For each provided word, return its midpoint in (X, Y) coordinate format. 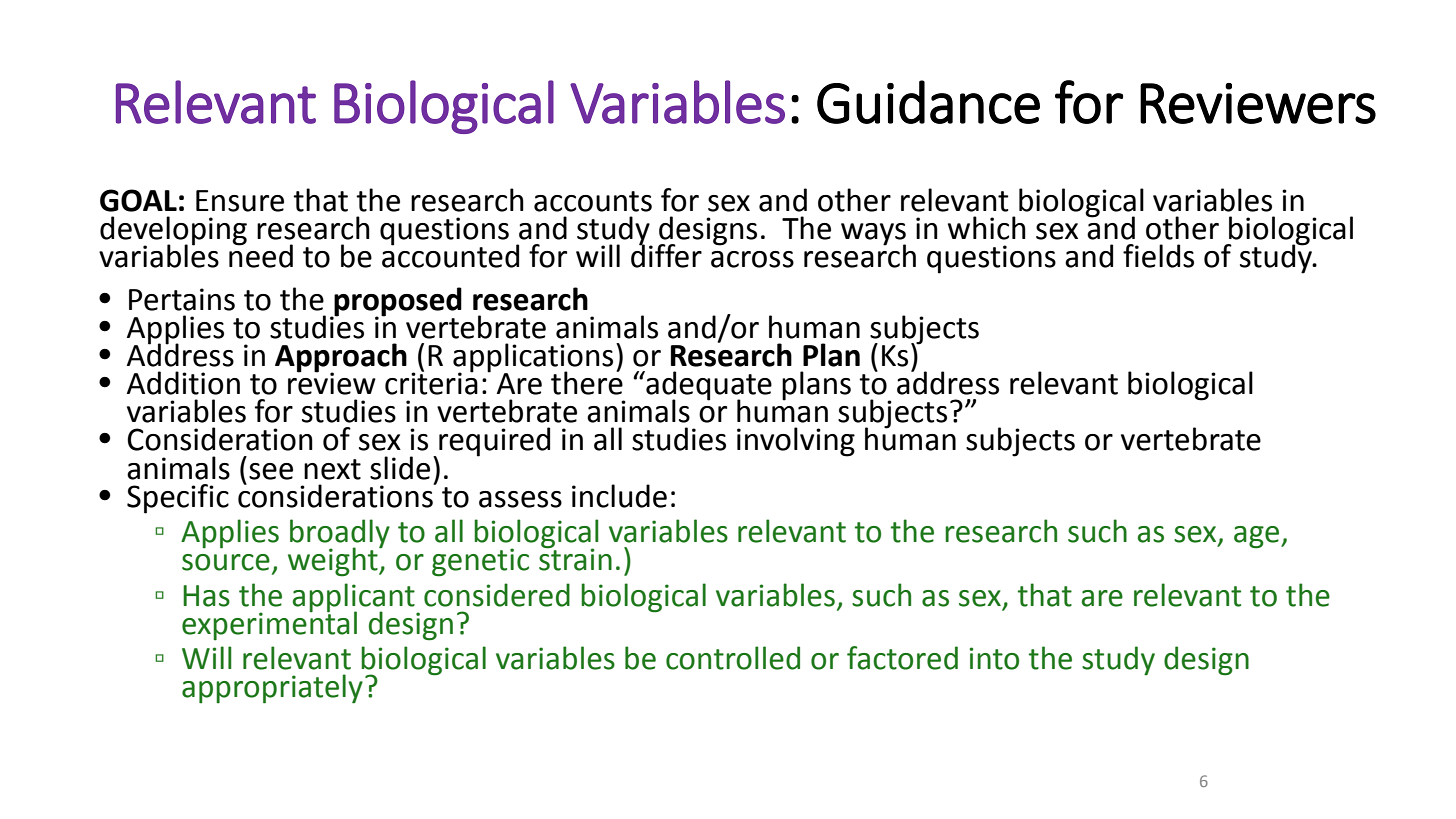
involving (796, 442)
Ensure (240, 201)
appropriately (272, 689)
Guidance (928, 102)
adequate (708, 387)
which (987, 228)
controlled (733, 658)
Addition (183, 383)
